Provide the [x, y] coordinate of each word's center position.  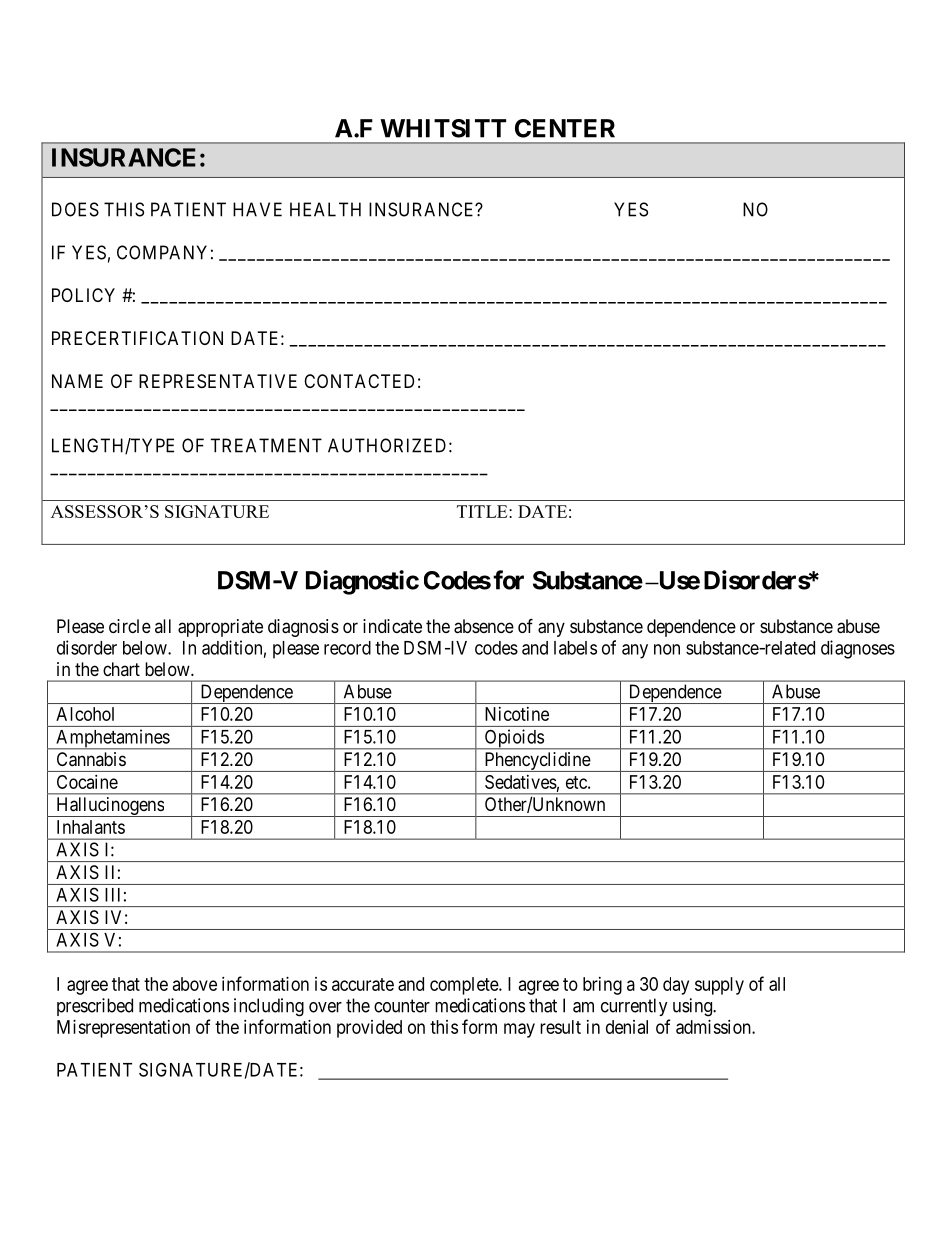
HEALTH [325, 209]
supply [719, 986]
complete [465, 986]
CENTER [565, 128]
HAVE [257, 209]
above [195, 984]
